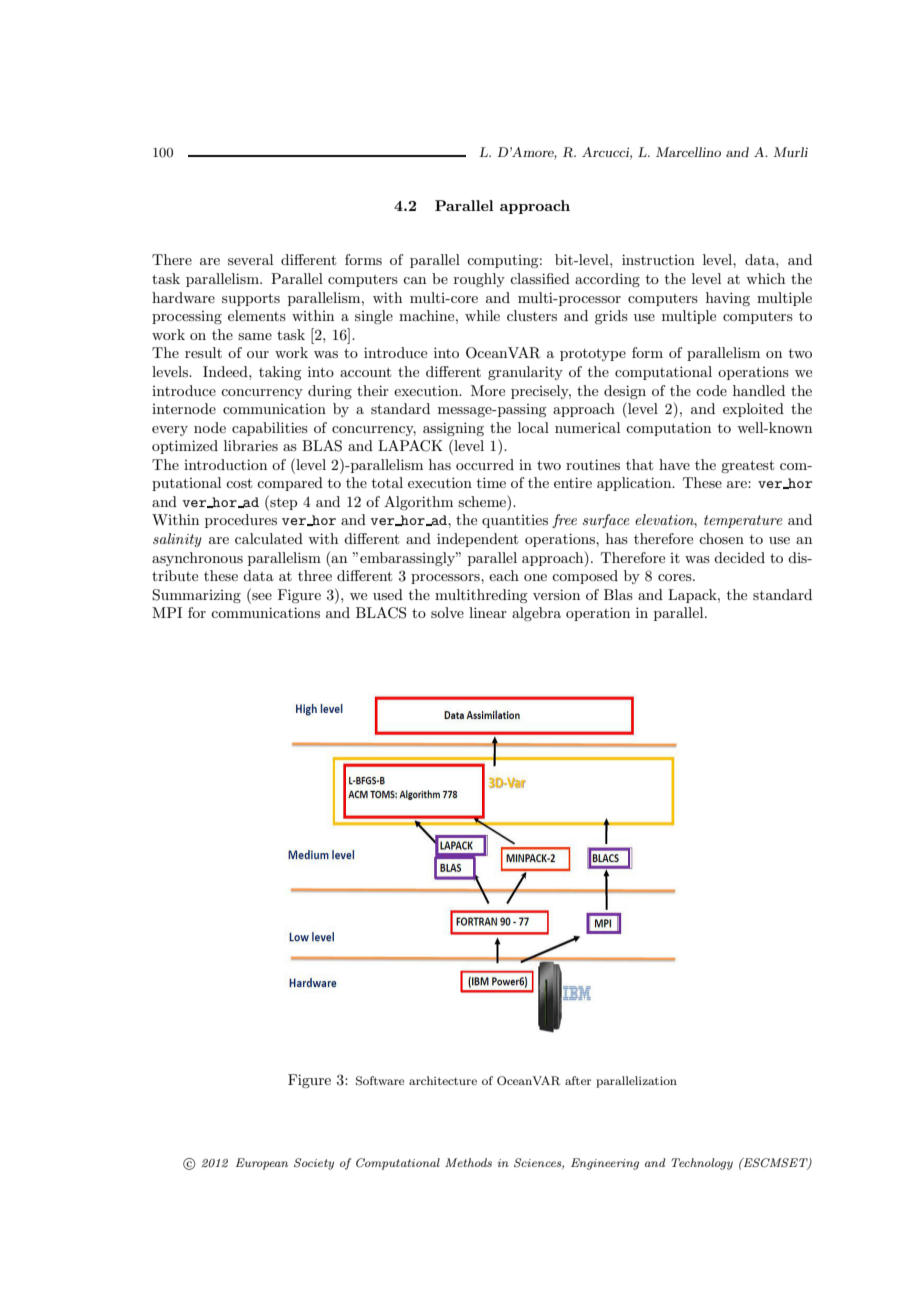  Describe the element at coordinates (453, 429) in the screenshot. I see `assigning` at that location.
